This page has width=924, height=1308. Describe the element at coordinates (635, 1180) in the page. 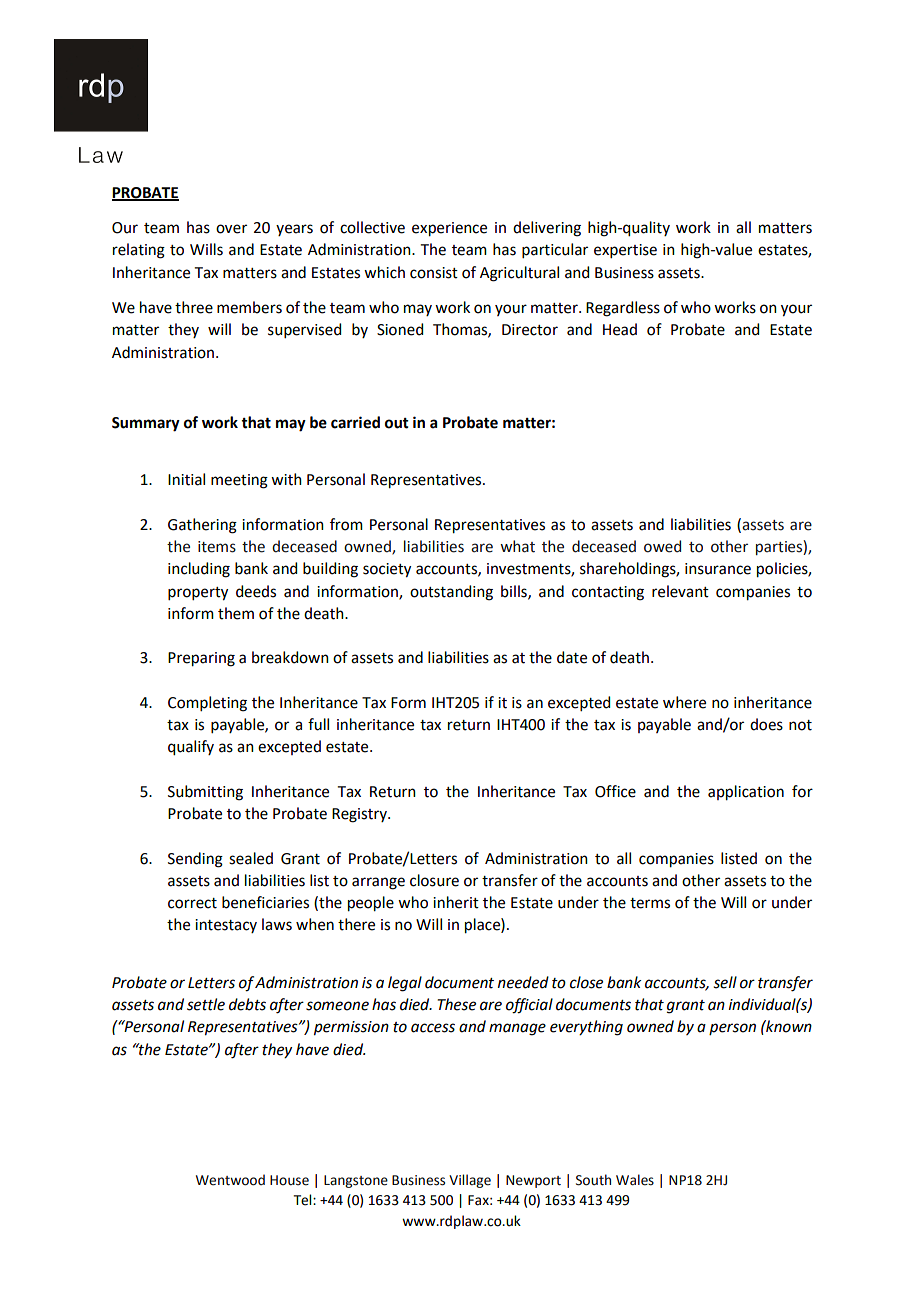

I see `Wales` at that location.
